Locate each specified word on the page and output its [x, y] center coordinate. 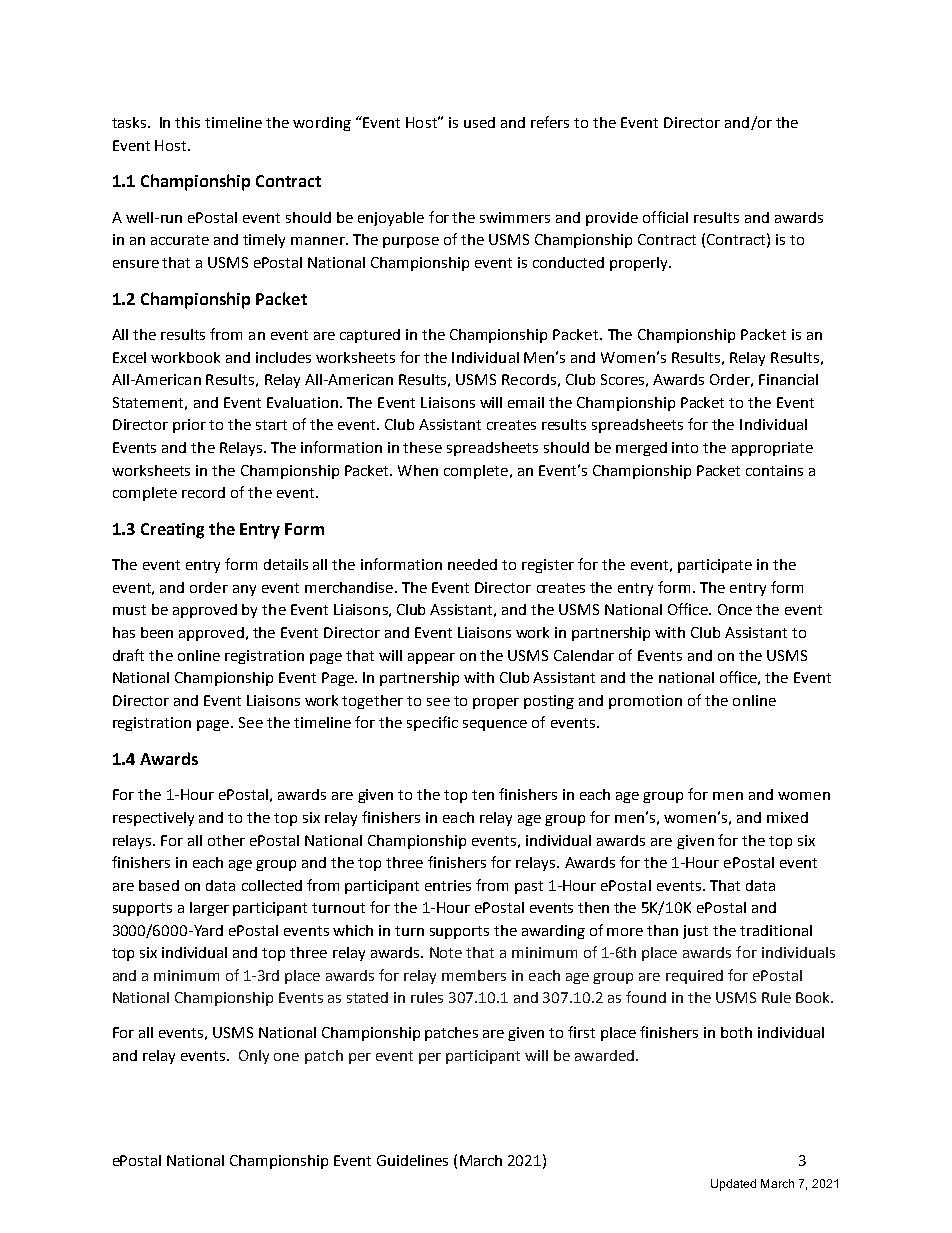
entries [448, 885]
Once [735, 609]
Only [254, 1057]
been [157, 632]
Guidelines [412, 1160]
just [695, 932]
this [187, 122]
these [422, 447]
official [665, 217]
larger [209, 909]
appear [431, 658]
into [685, 447]
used [479, 122]
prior [189, 426]
